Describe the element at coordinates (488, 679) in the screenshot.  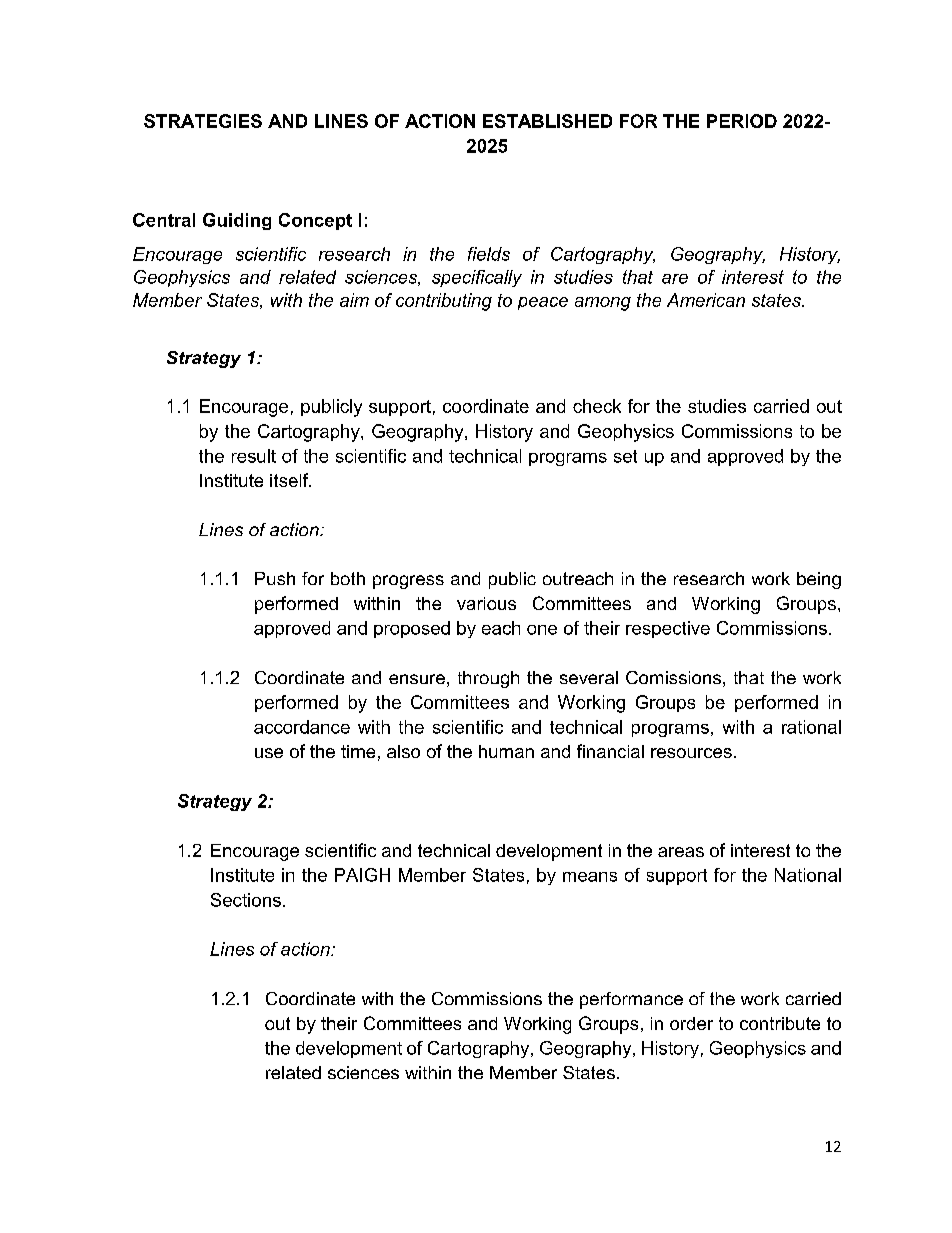
I see `through` at that location.
